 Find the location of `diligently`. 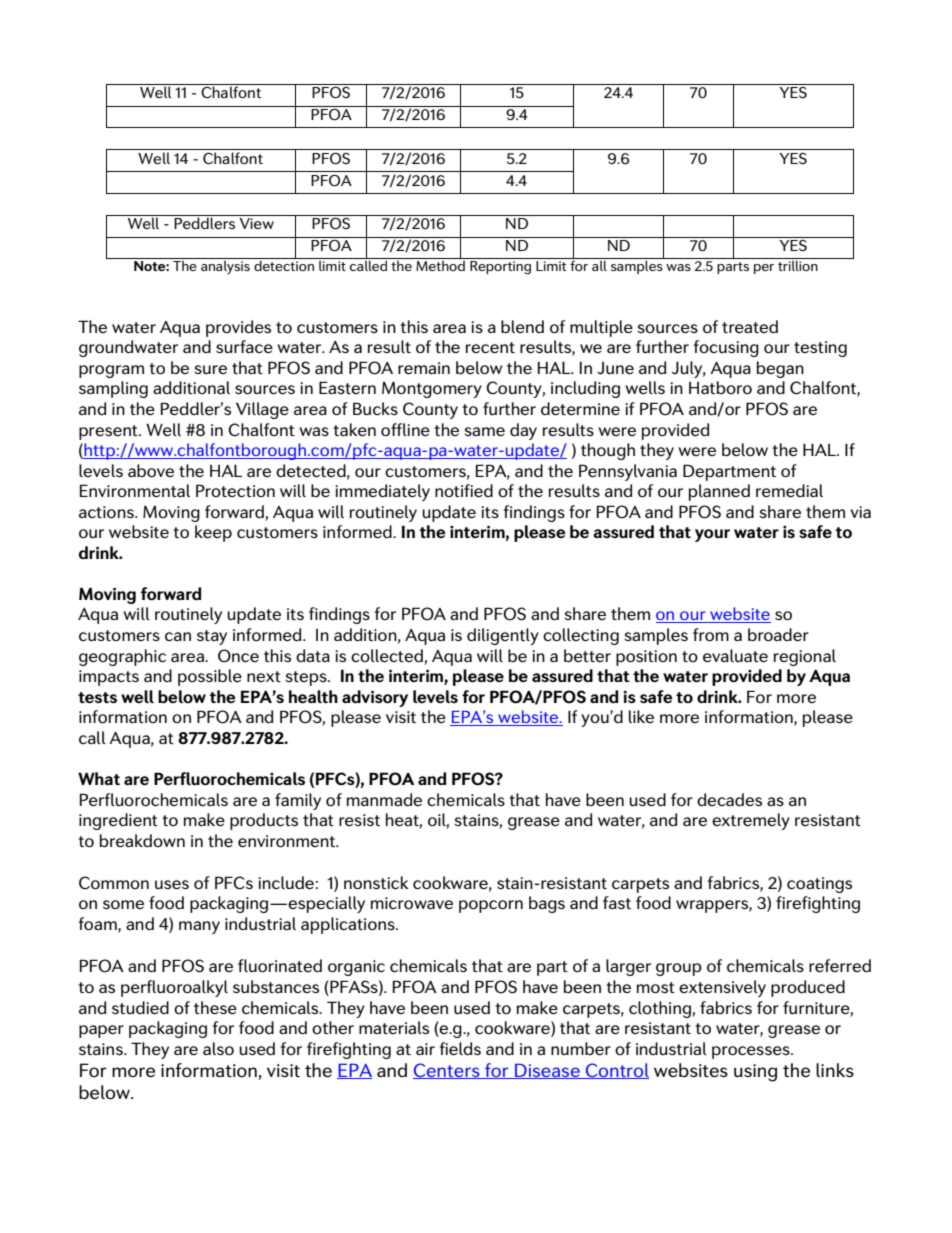

diligently is located at coordinates (503, 636).
